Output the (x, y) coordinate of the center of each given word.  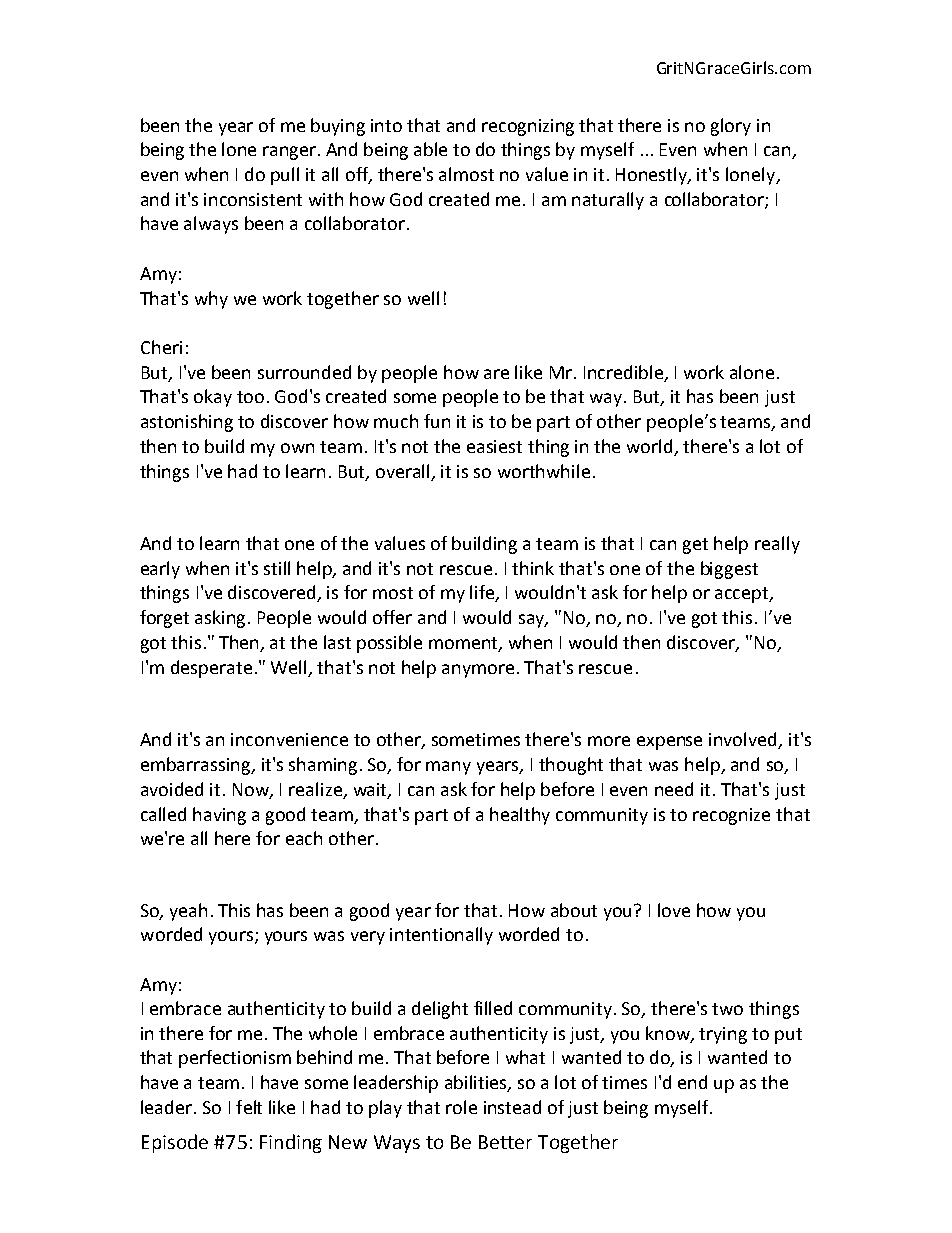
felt (249, 1107)
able (430, 149)
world (649, 446)
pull (285, 176)
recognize (731, 816)
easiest (494, 446)
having (219, 816)
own (297, 448)
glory (731, 127)
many (448, 768)
